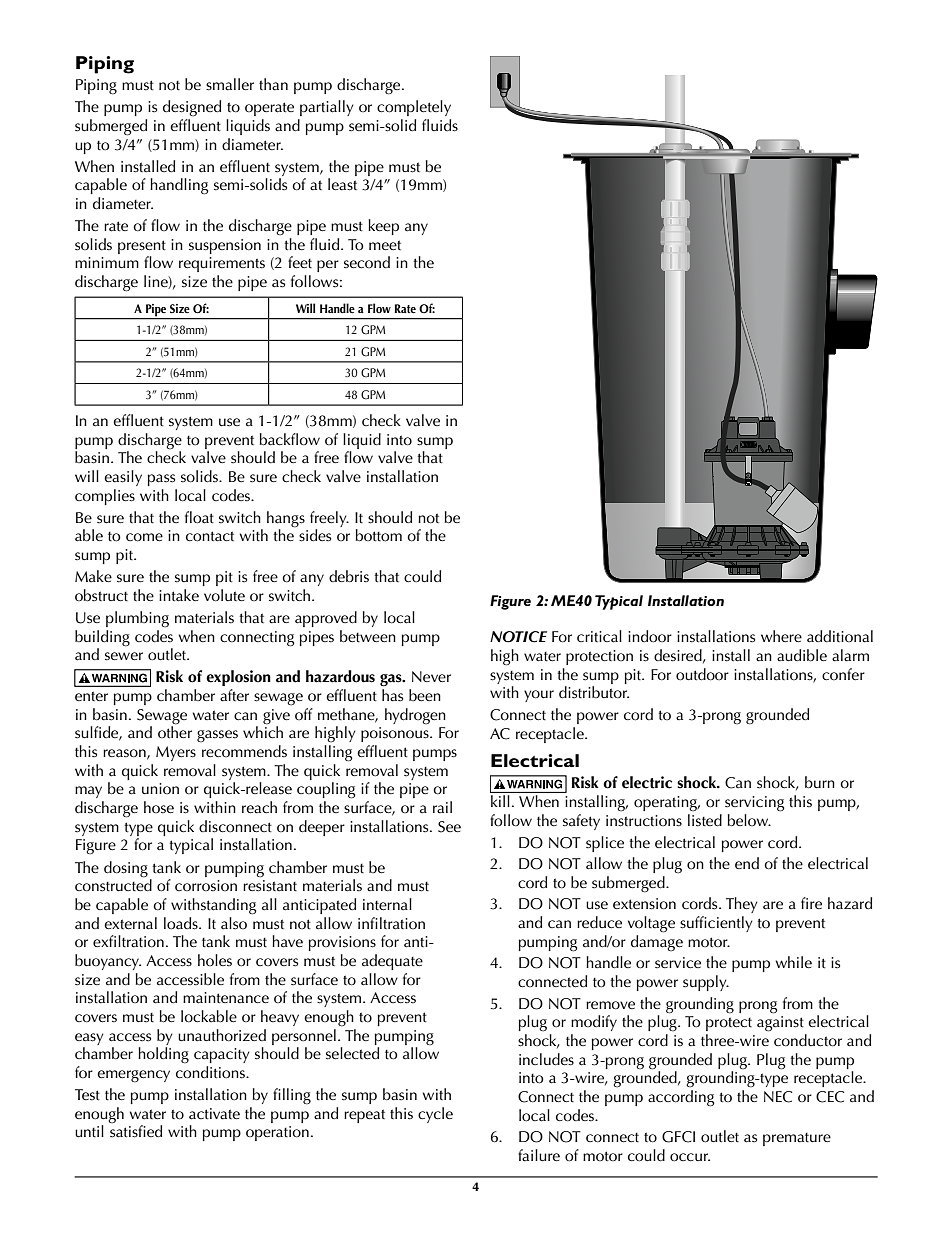 The image size is (952, 1233). Describe the element at coordinates (214, 1114) in the screenshot. I see `activate` at that location.
